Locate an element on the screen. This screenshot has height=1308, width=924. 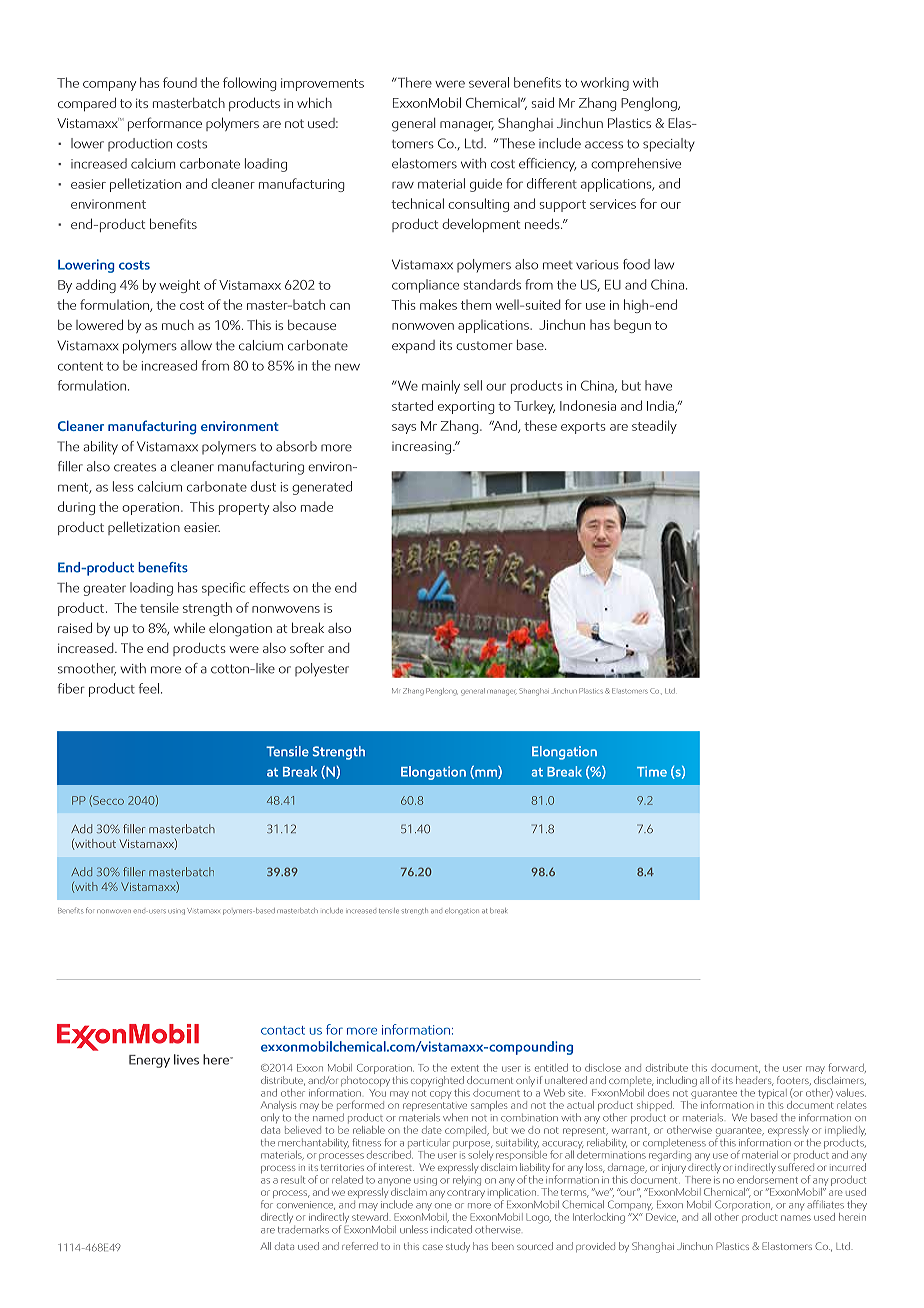
Time is located at coordinates (652, 771).
